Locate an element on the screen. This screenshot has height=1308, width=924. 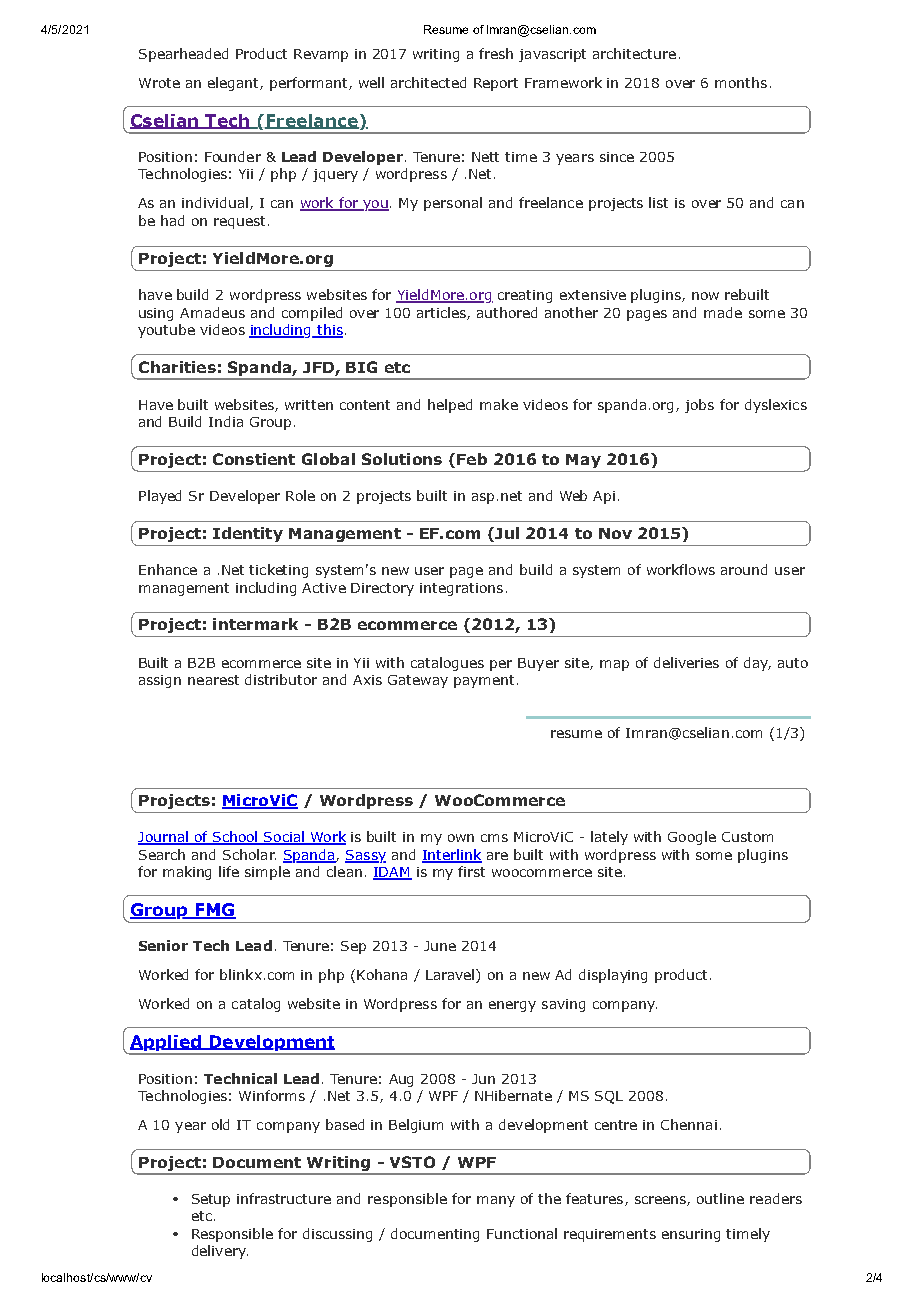
months is located at coordinates (741, 82).
